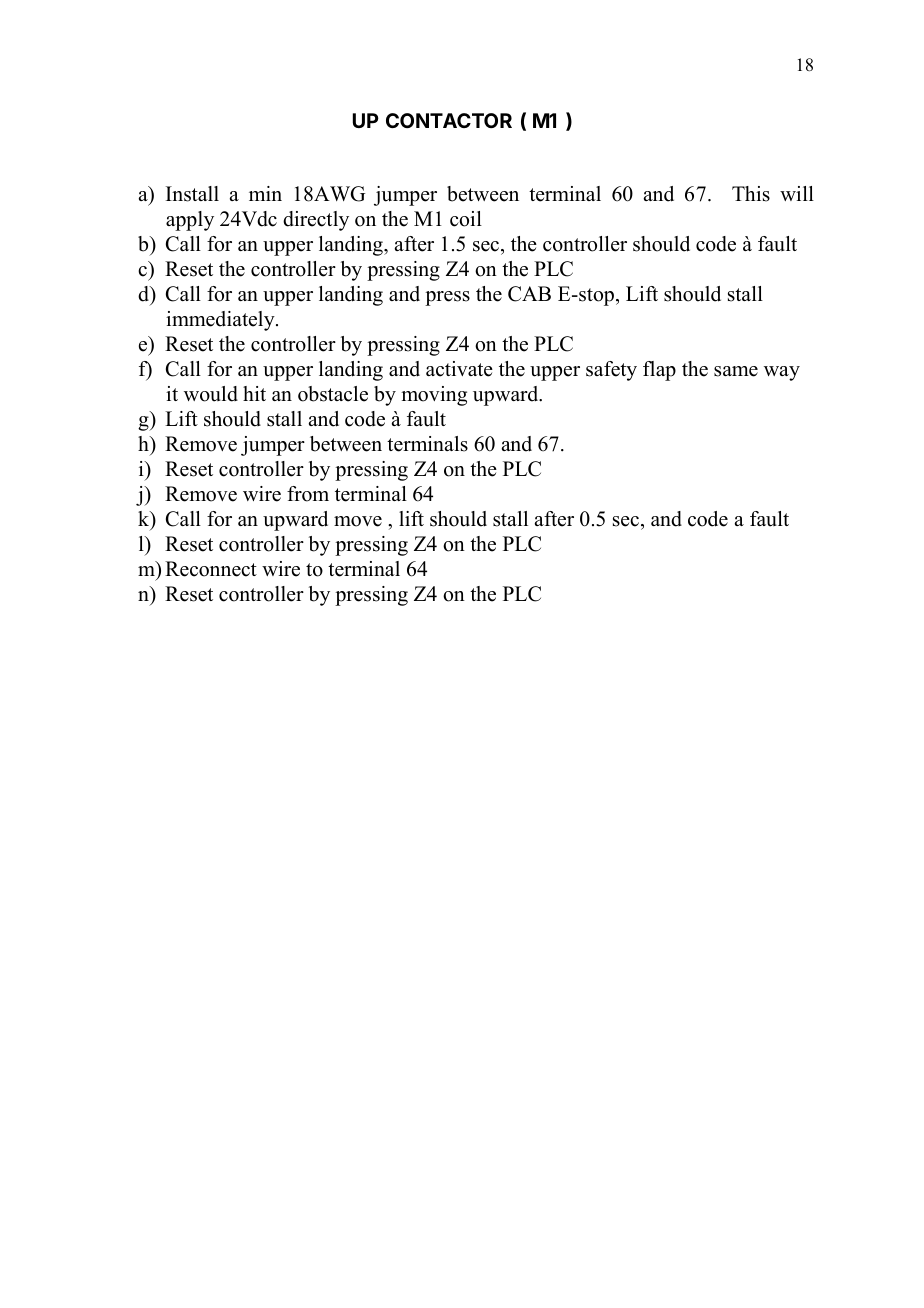 The height and width of the image is (1308, 924). What do you see at coordinates (316, 221) in the image?
I see `directly` at bounding box center [316, 221].
